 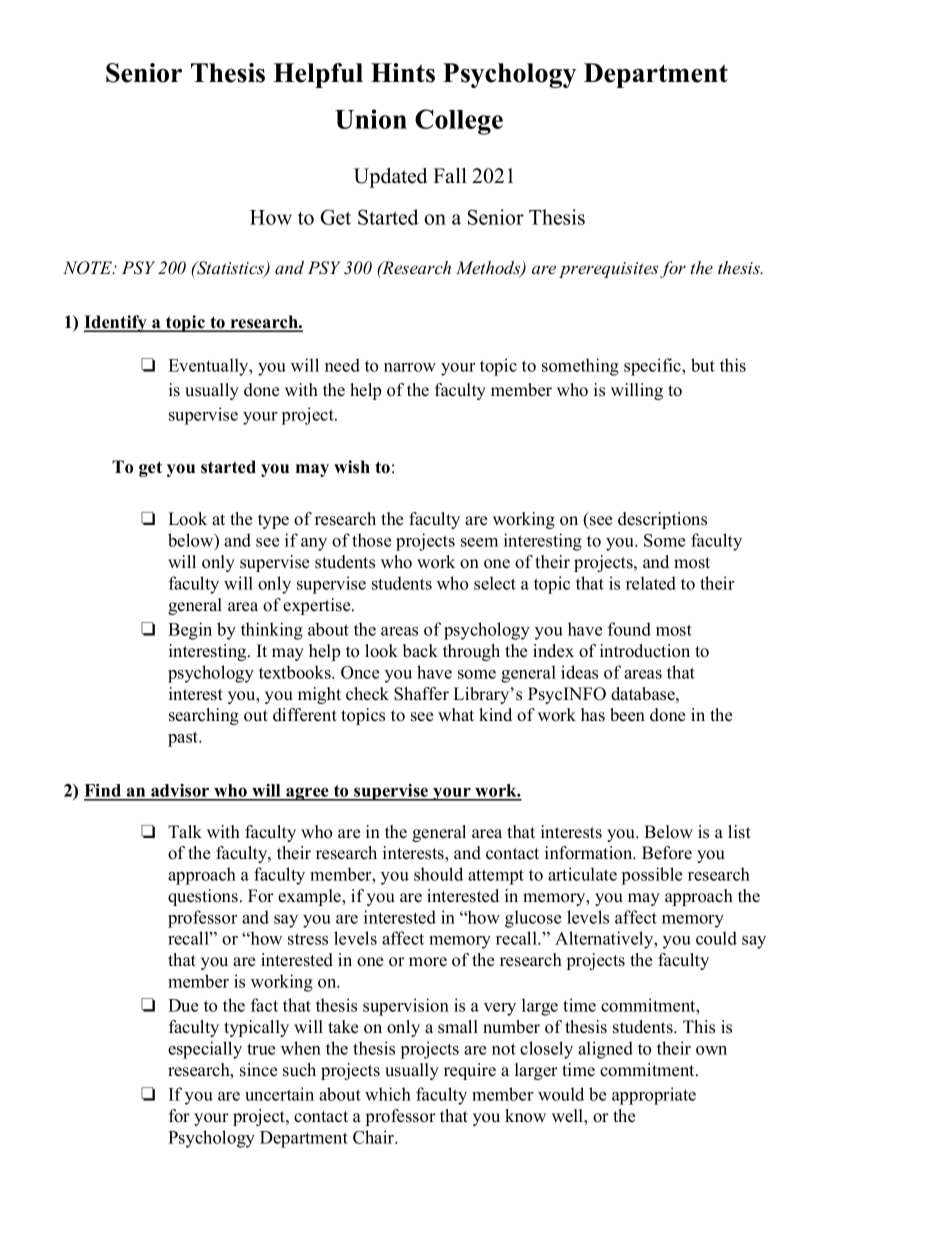 I want to click on should, so click(x=438, y=874).
